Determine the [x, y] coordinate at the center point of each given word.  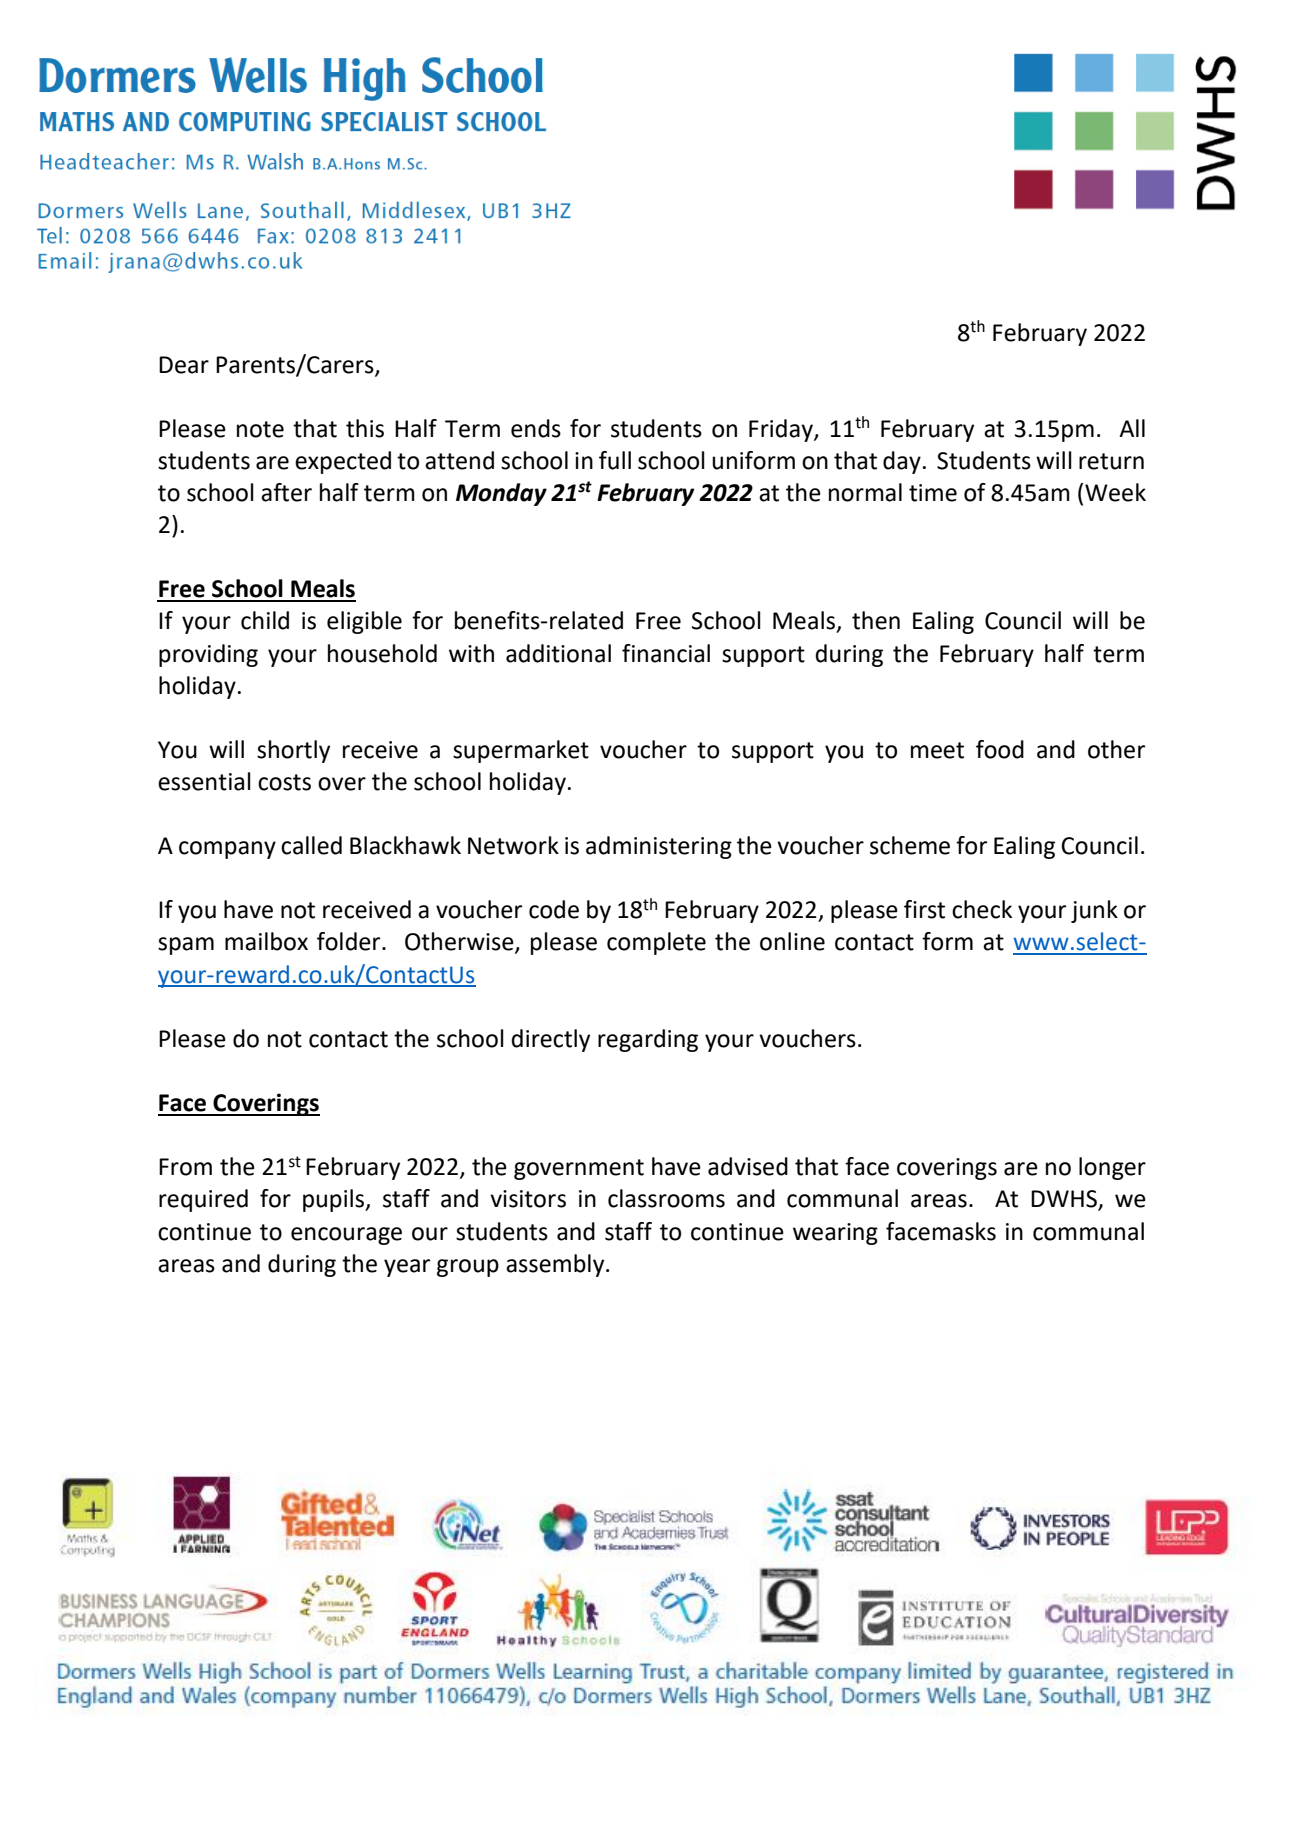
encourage [346, 1236]
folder [350, 941]
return [1111, 461]
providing [208, 655]
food [1000, 749]
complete [656, 943]
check [982, 909]
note [260, 429]
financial [666, 653]
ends [536, 428]
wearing [835, 1234]
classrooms [666, 1198]
